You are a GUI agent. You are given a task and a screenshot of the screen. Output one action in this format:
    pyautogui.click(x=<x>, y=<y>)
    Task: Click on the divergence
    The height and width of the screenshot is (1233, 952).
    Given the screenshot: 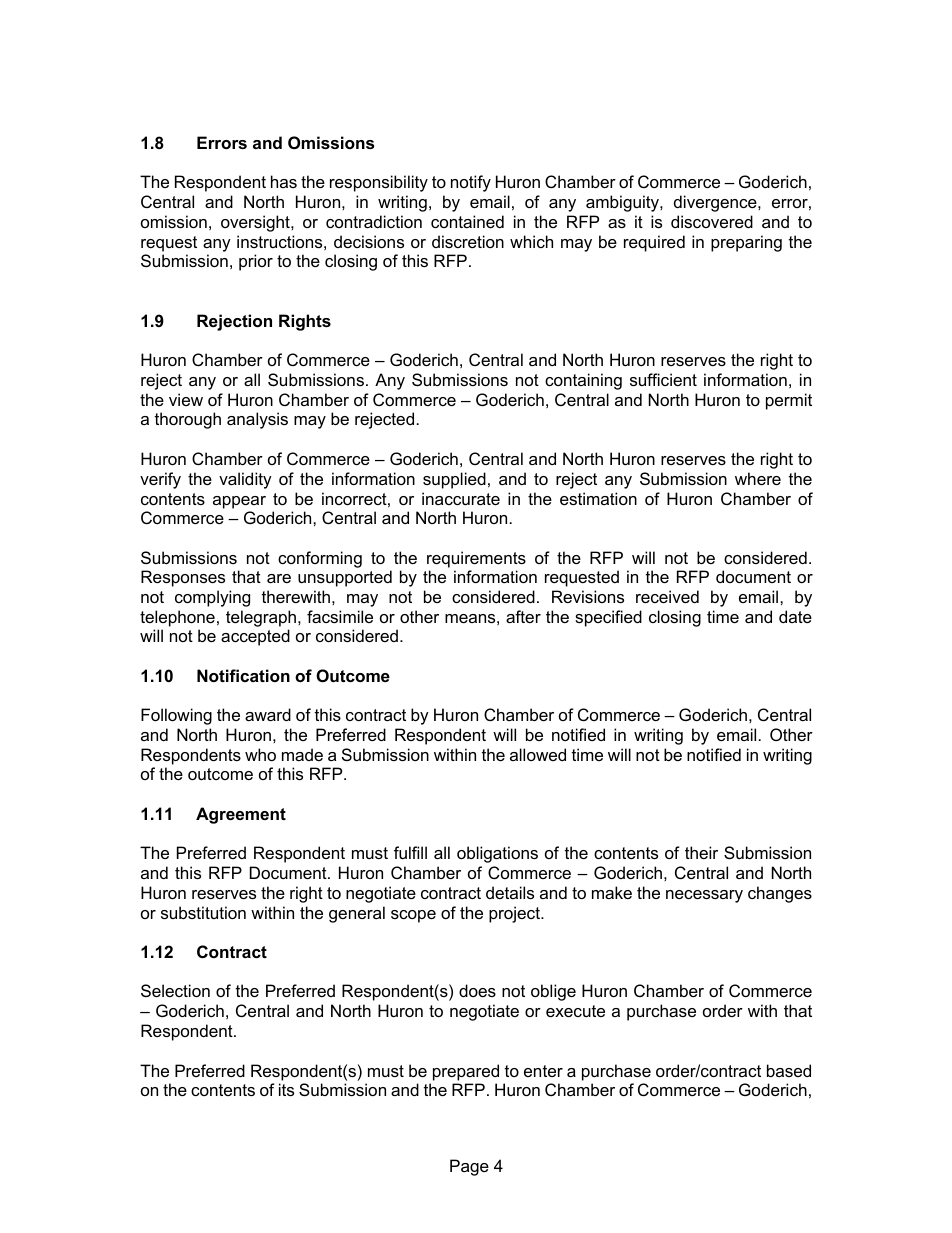 What is the action you would take?
    pyautogui.click(x=716, y=203)
